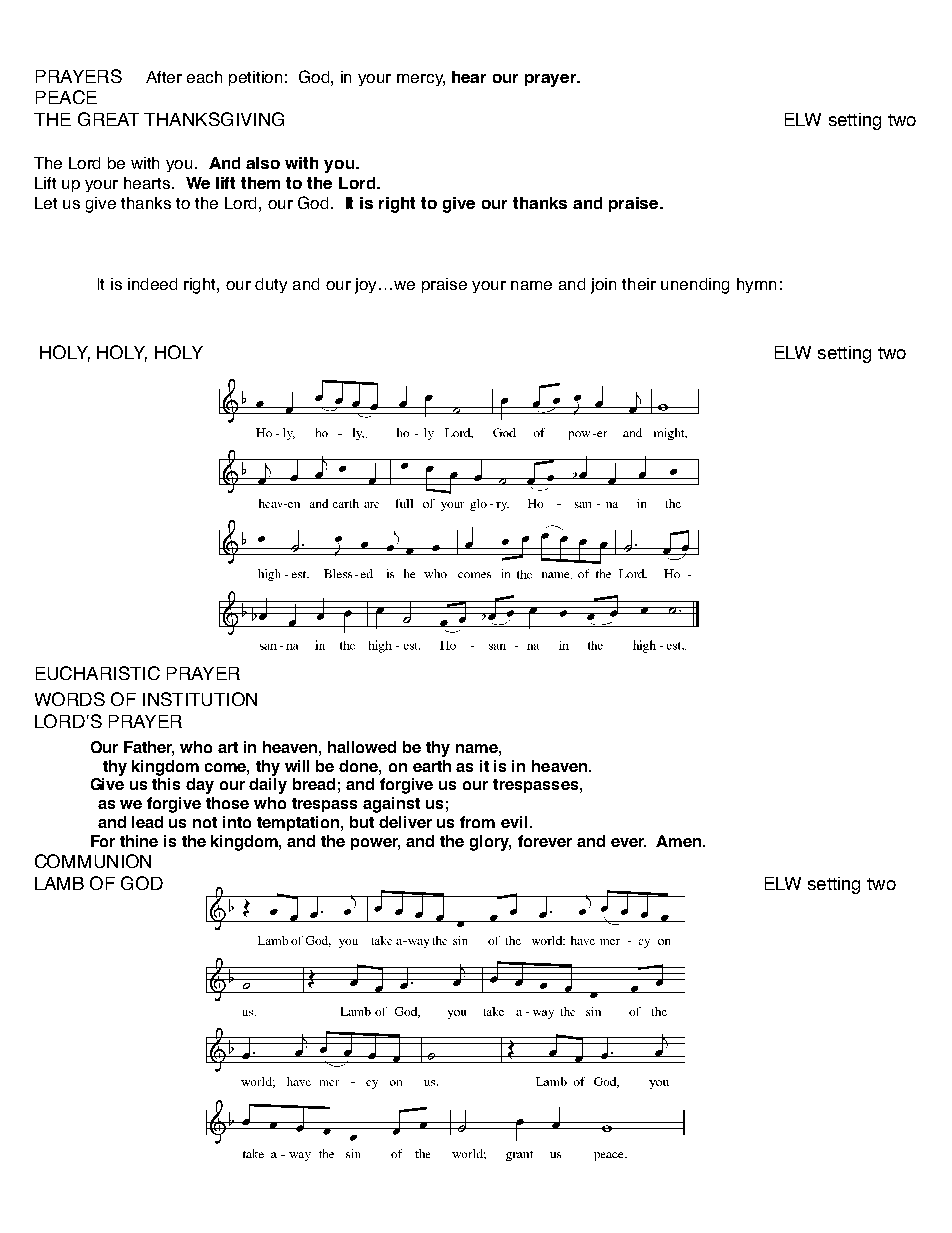 The image size is (952, 1233). What do you see at coordinates (139, 841) in the image?
I see `thine` at bounding box center [139, 841].
